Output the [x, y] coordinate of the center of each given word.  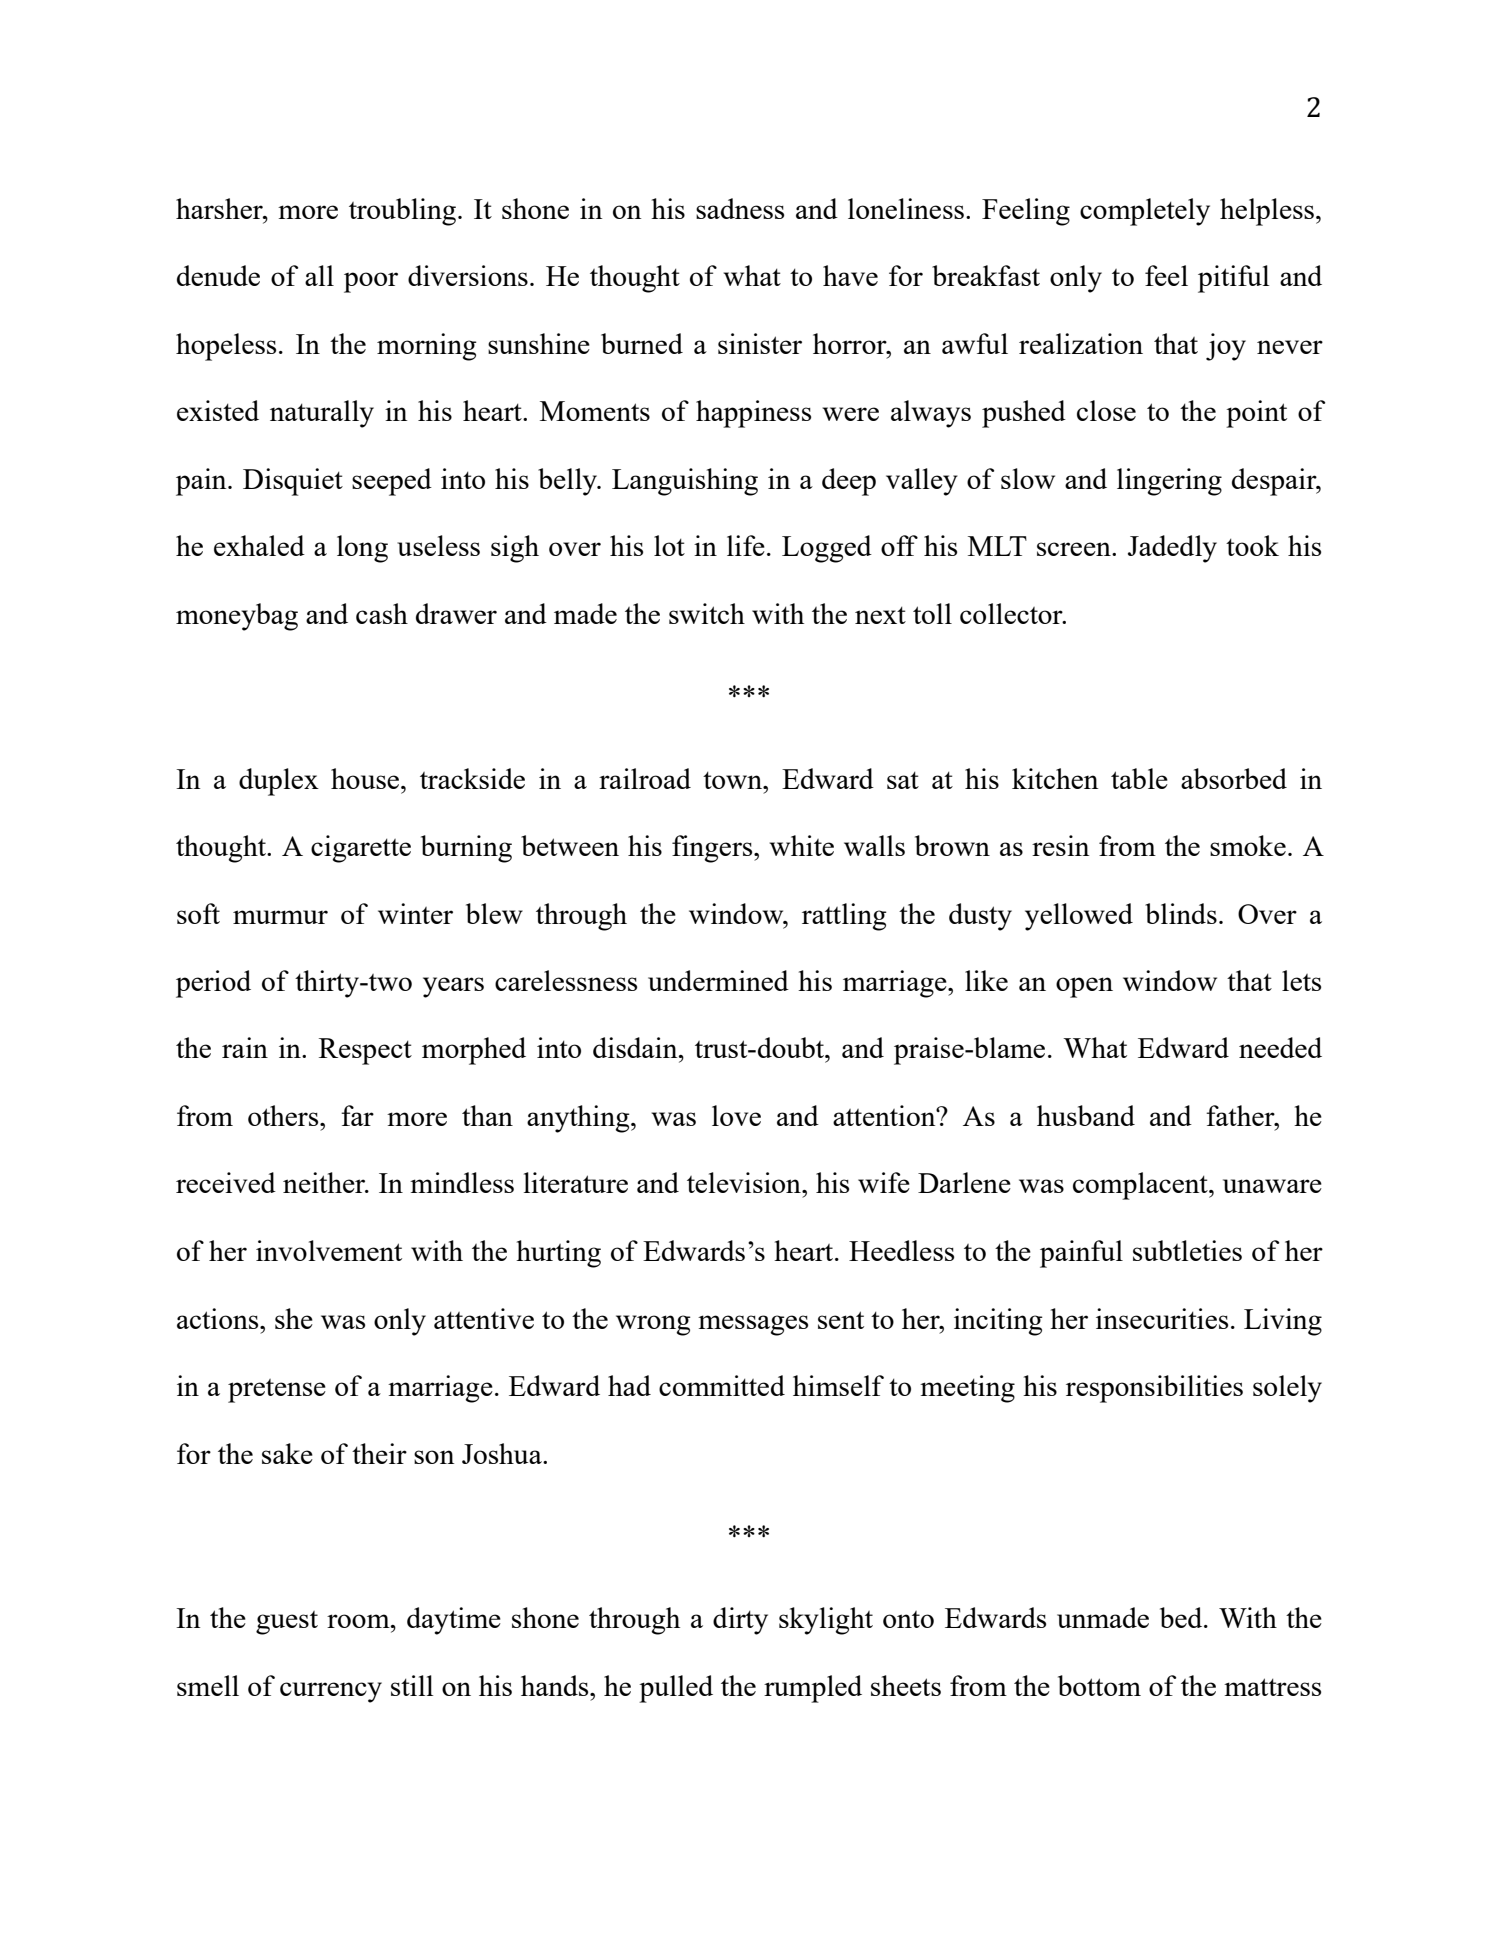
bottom [1099, 1685]
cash [382, 613]
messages [753, 1325]
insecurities [1162, 1318]
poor [371, 282]
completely [1145, 212]
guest [287, 1623]
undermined [718, 980]
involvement [329, 1250]
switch [707, 613]
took [1252, 545]
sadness [740, 208]
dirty [740, 1621]
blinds [1181, 913]
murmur [280, 917]
